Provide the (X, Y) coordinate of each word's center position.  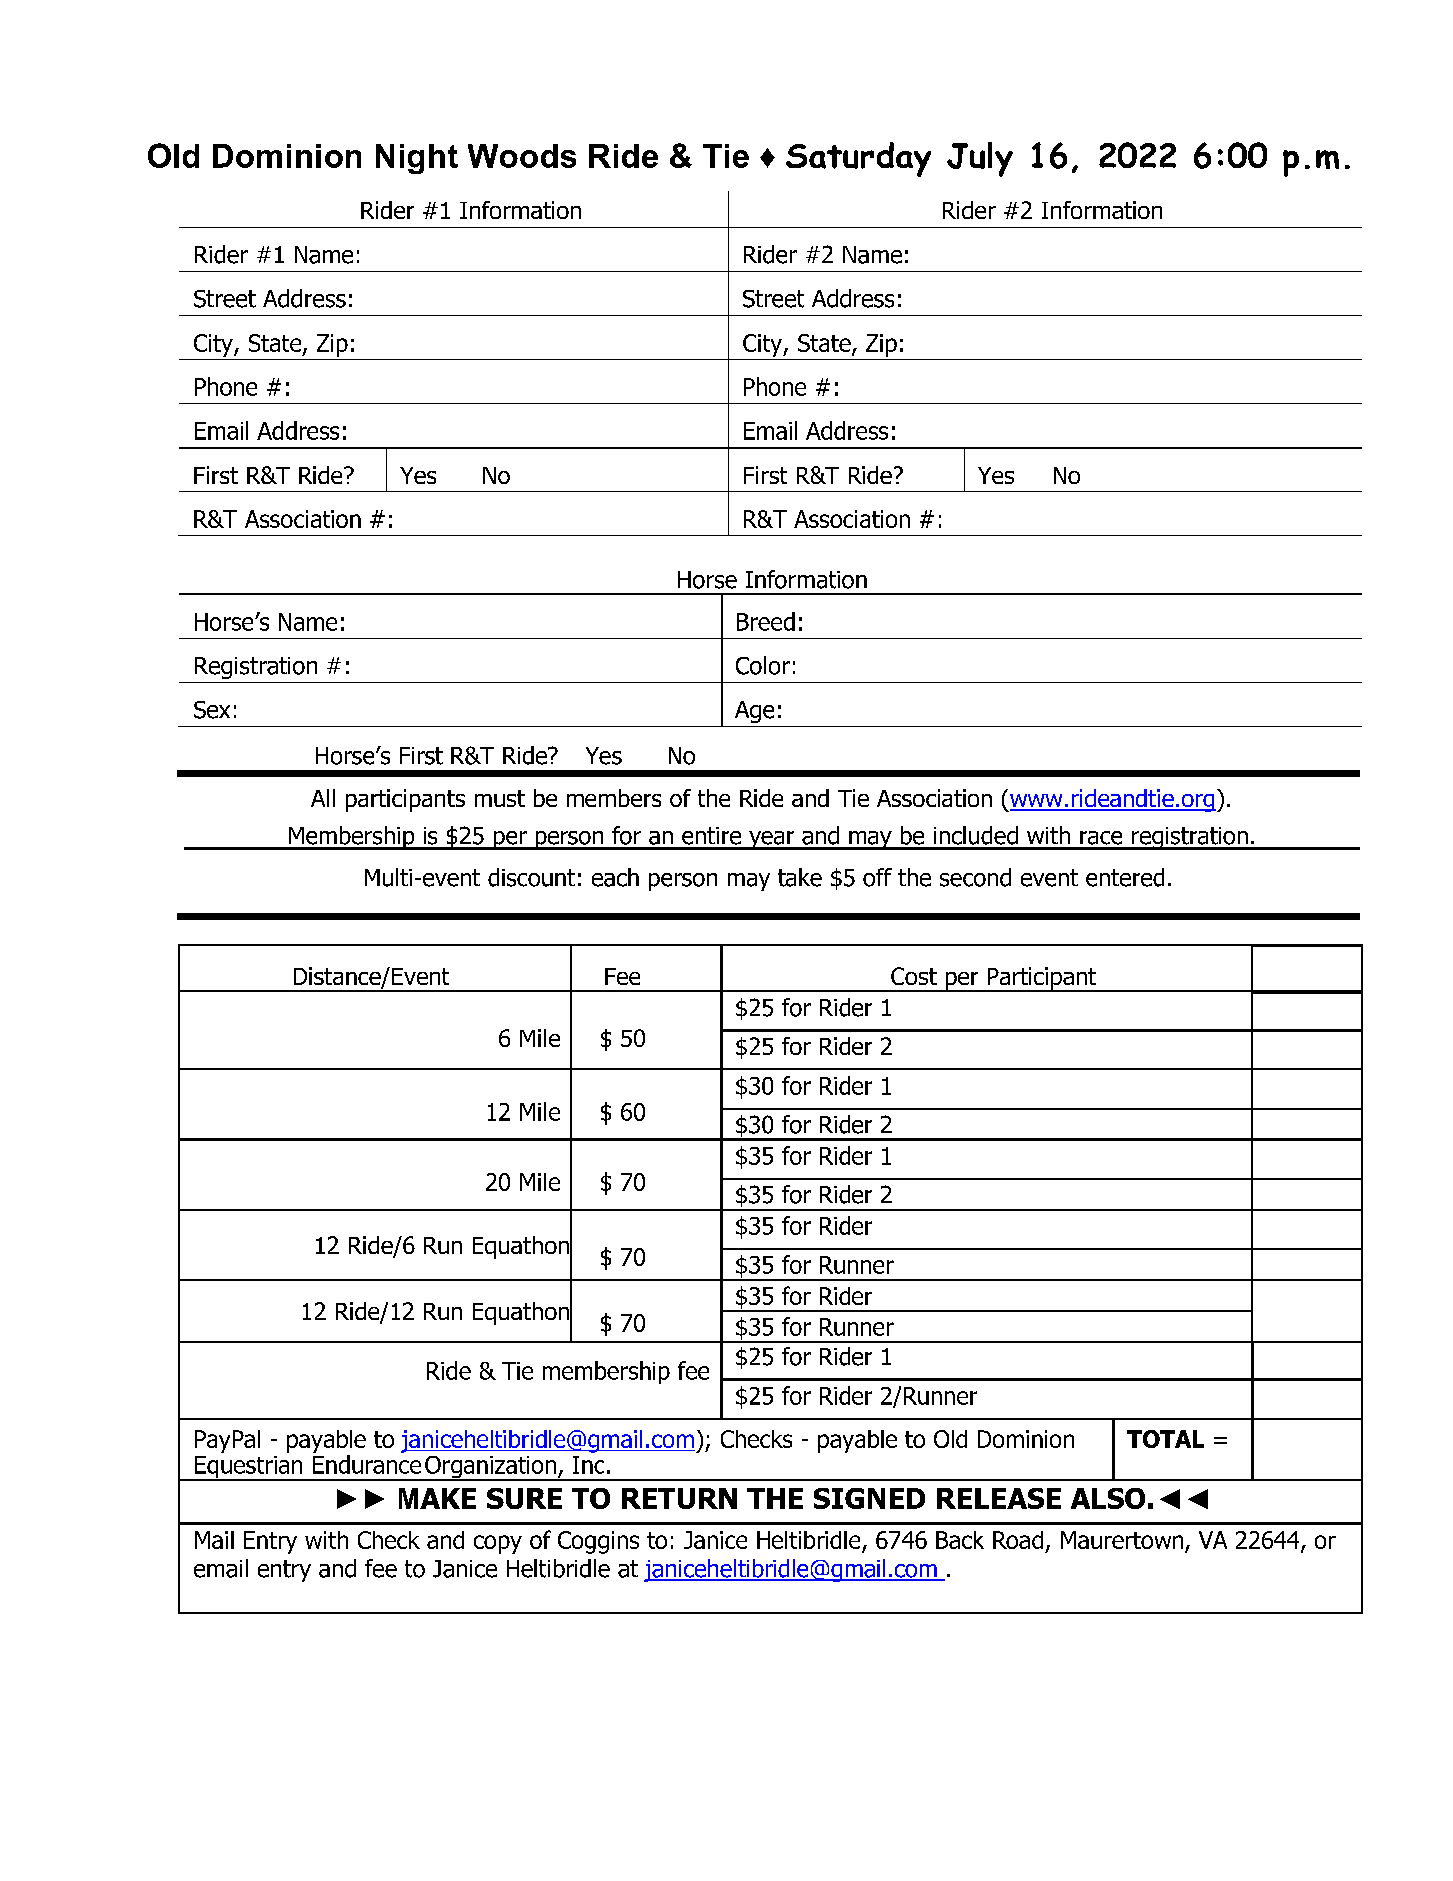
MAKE (437, 1498)
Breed (766, 621)
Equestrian (248, 1468)
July (980, 159)
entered (1125, 877)
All (323, 798)
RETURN (679, 1498)
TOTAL (1165, 1439)
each (615, 877)
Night (417, 159)
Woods (522, 156)
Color (763, 665)
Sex (212, 710)
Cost (914, 976)
